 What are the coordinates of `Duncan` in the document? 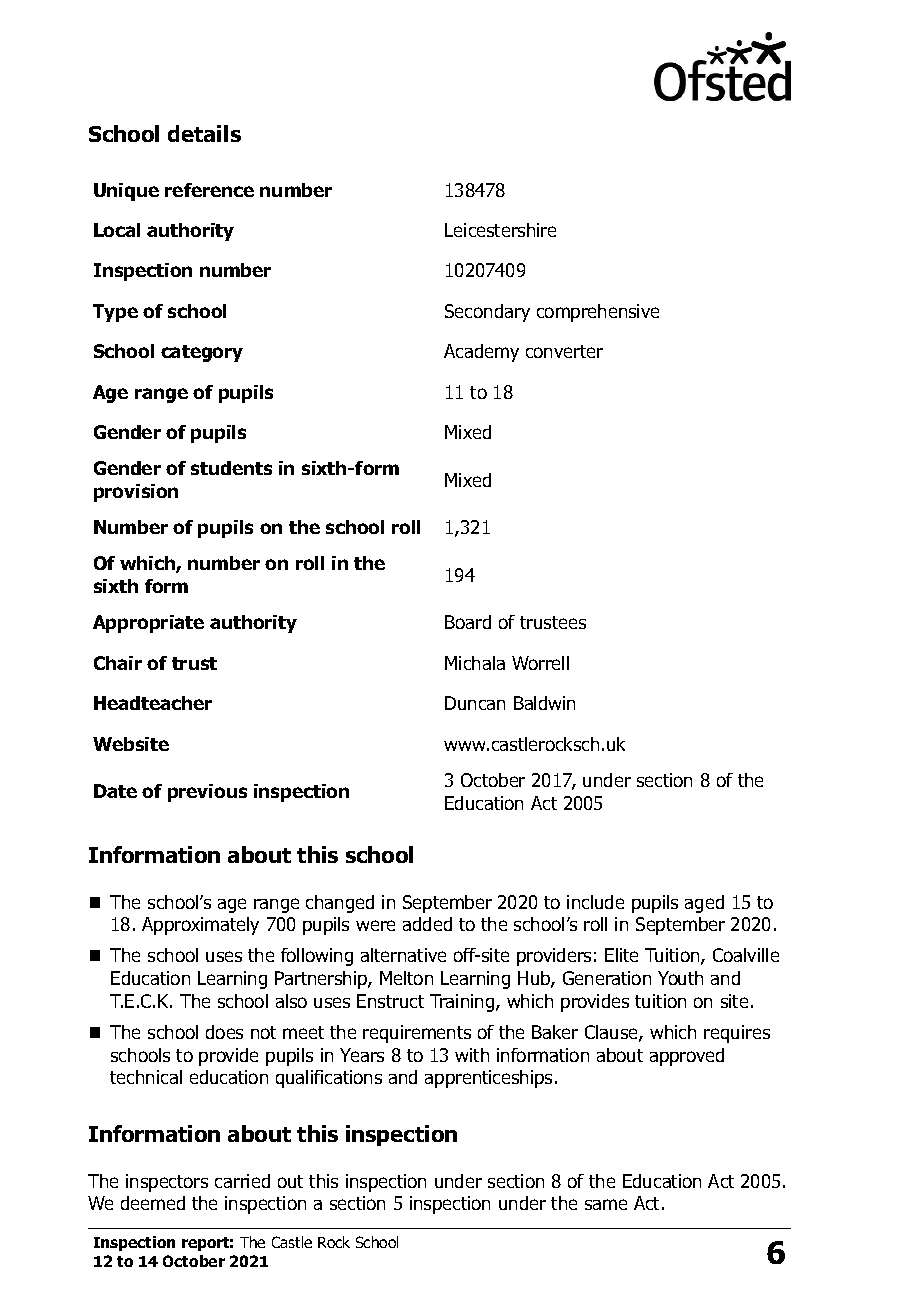 It's located at (475, 703).
